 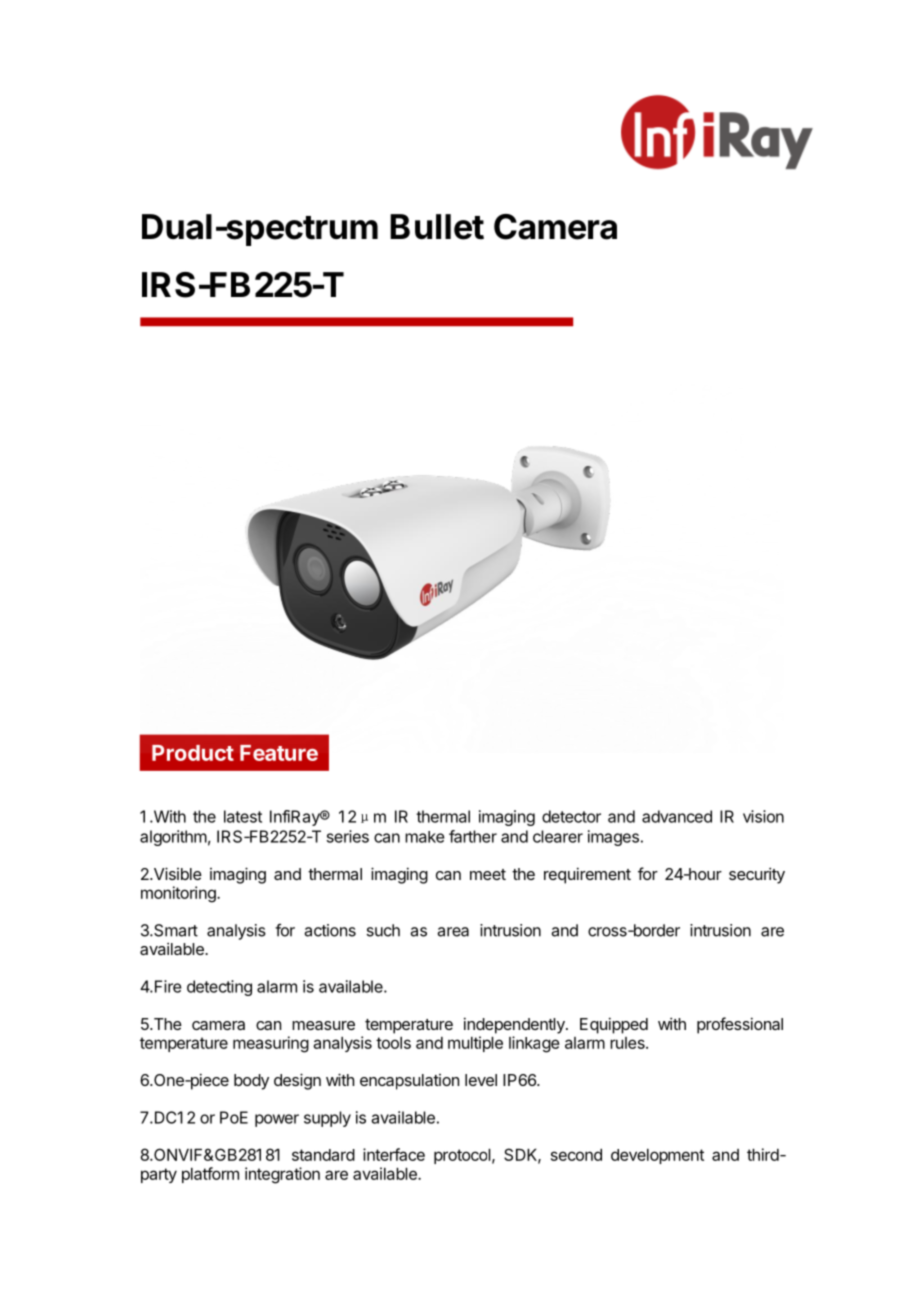 I want to click on Bullet, so click(x=437, y=227).
